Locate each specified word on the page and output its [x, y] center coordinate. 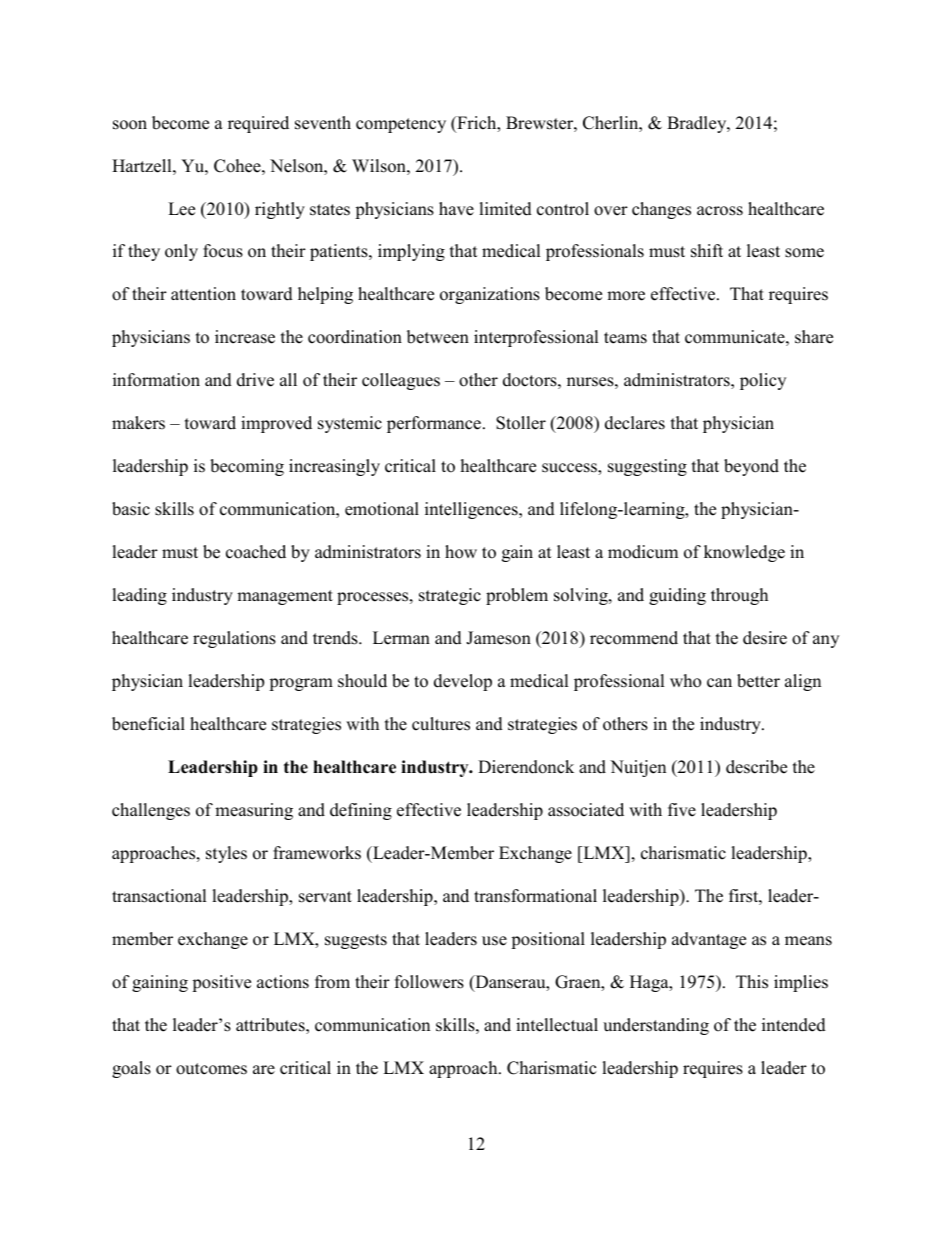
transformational [535, 896]
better [758, 681]
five [682, 810]
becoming [247, 467]
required [258, 124]
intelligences [472, 510]
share [814, 337]
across [720, 211]
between [438, 337]
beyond [751, 467]
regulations [234, 639]
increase [245, 337]
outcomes [211, 1069]
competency [401, 125]
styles [226, 854]
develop [463, 682]
